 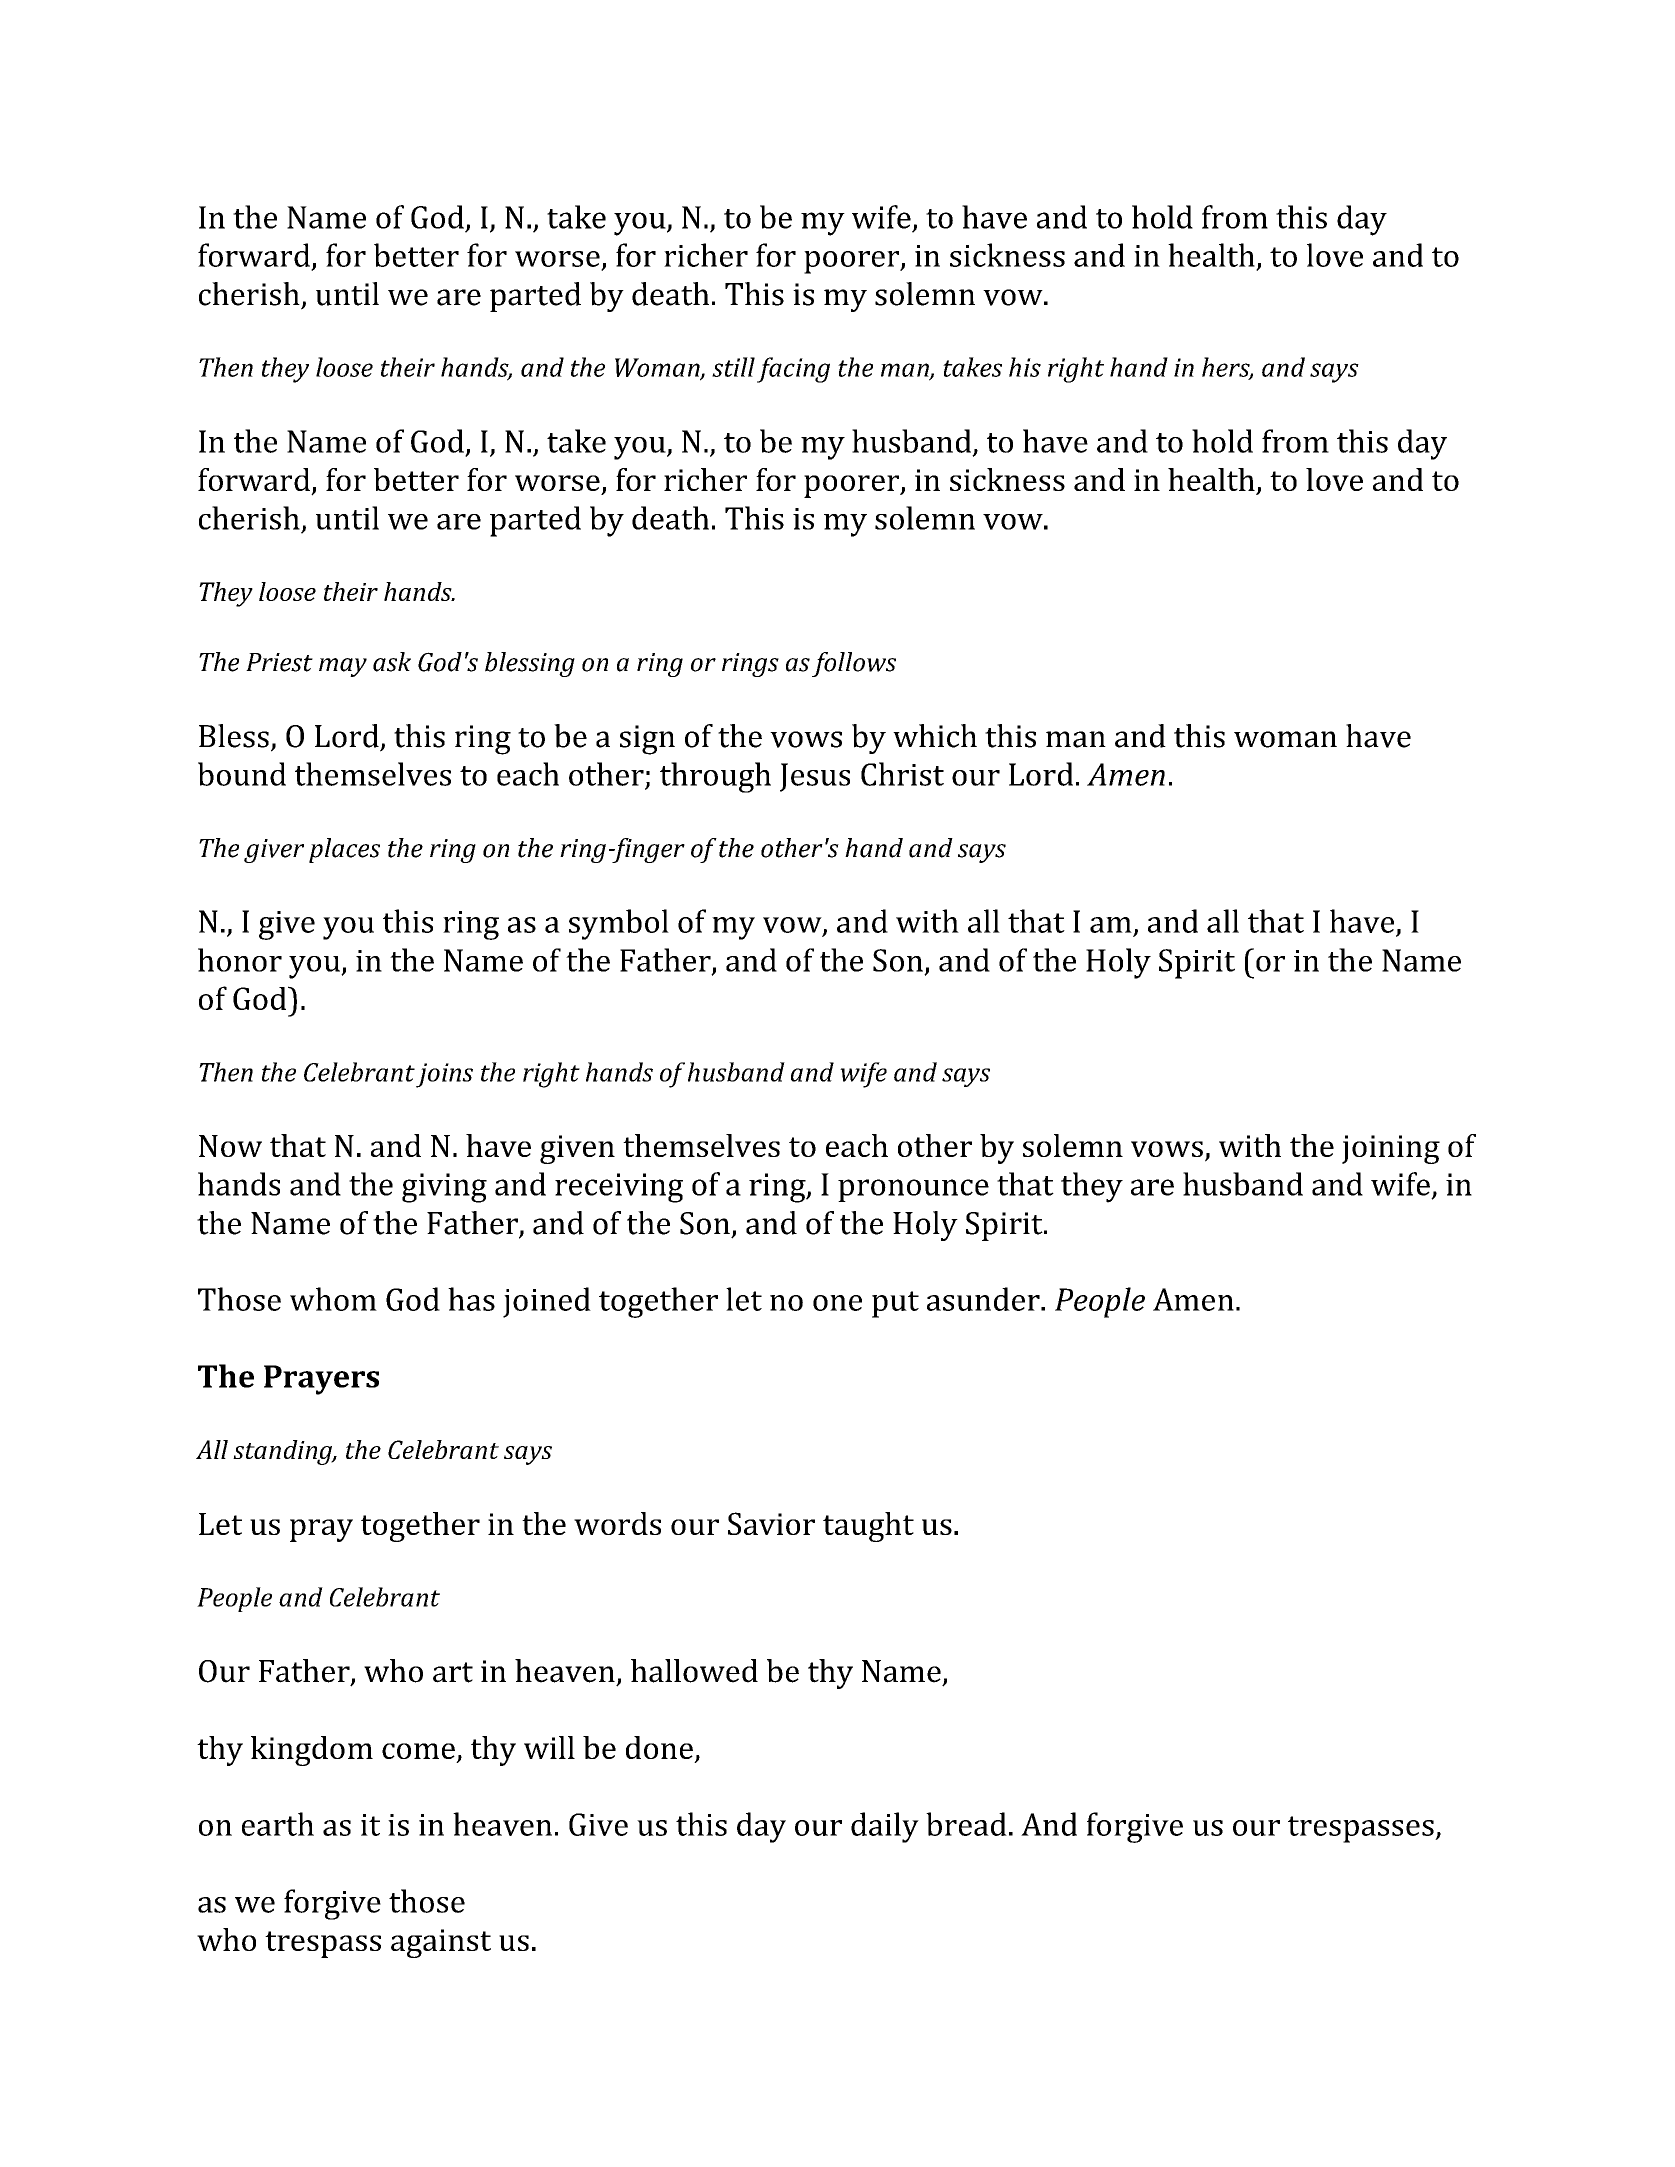 What do you see at coordinates (733, 367) in the screenshot?
I see `still` at bounding box center [733, 367].
